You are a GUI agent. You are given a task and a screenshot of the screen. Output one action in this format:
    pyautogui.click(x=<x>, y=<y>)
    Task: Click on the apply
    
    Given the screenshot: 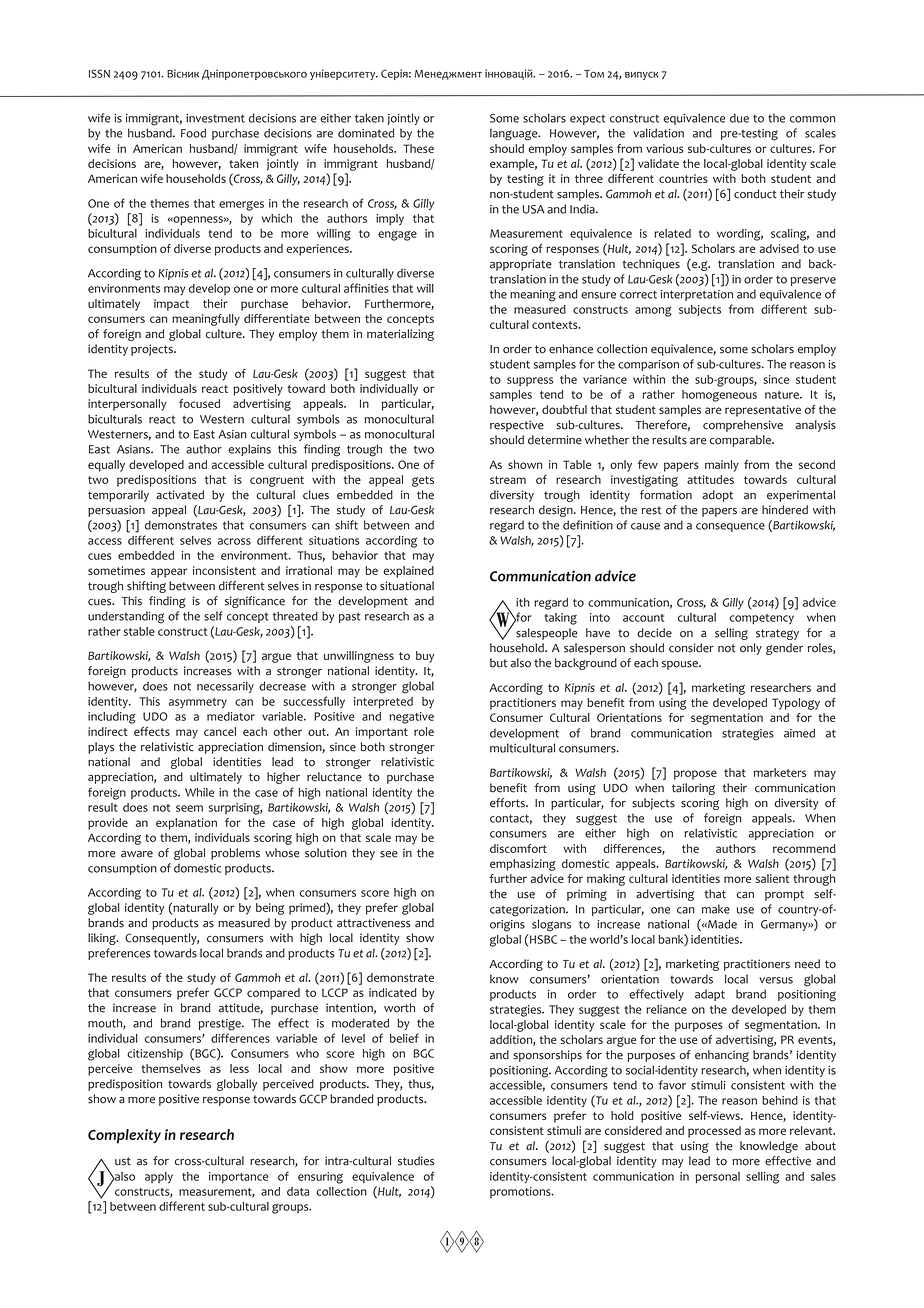 What is the action you would take?
    pyautogui.click(x=159, y=1178)
